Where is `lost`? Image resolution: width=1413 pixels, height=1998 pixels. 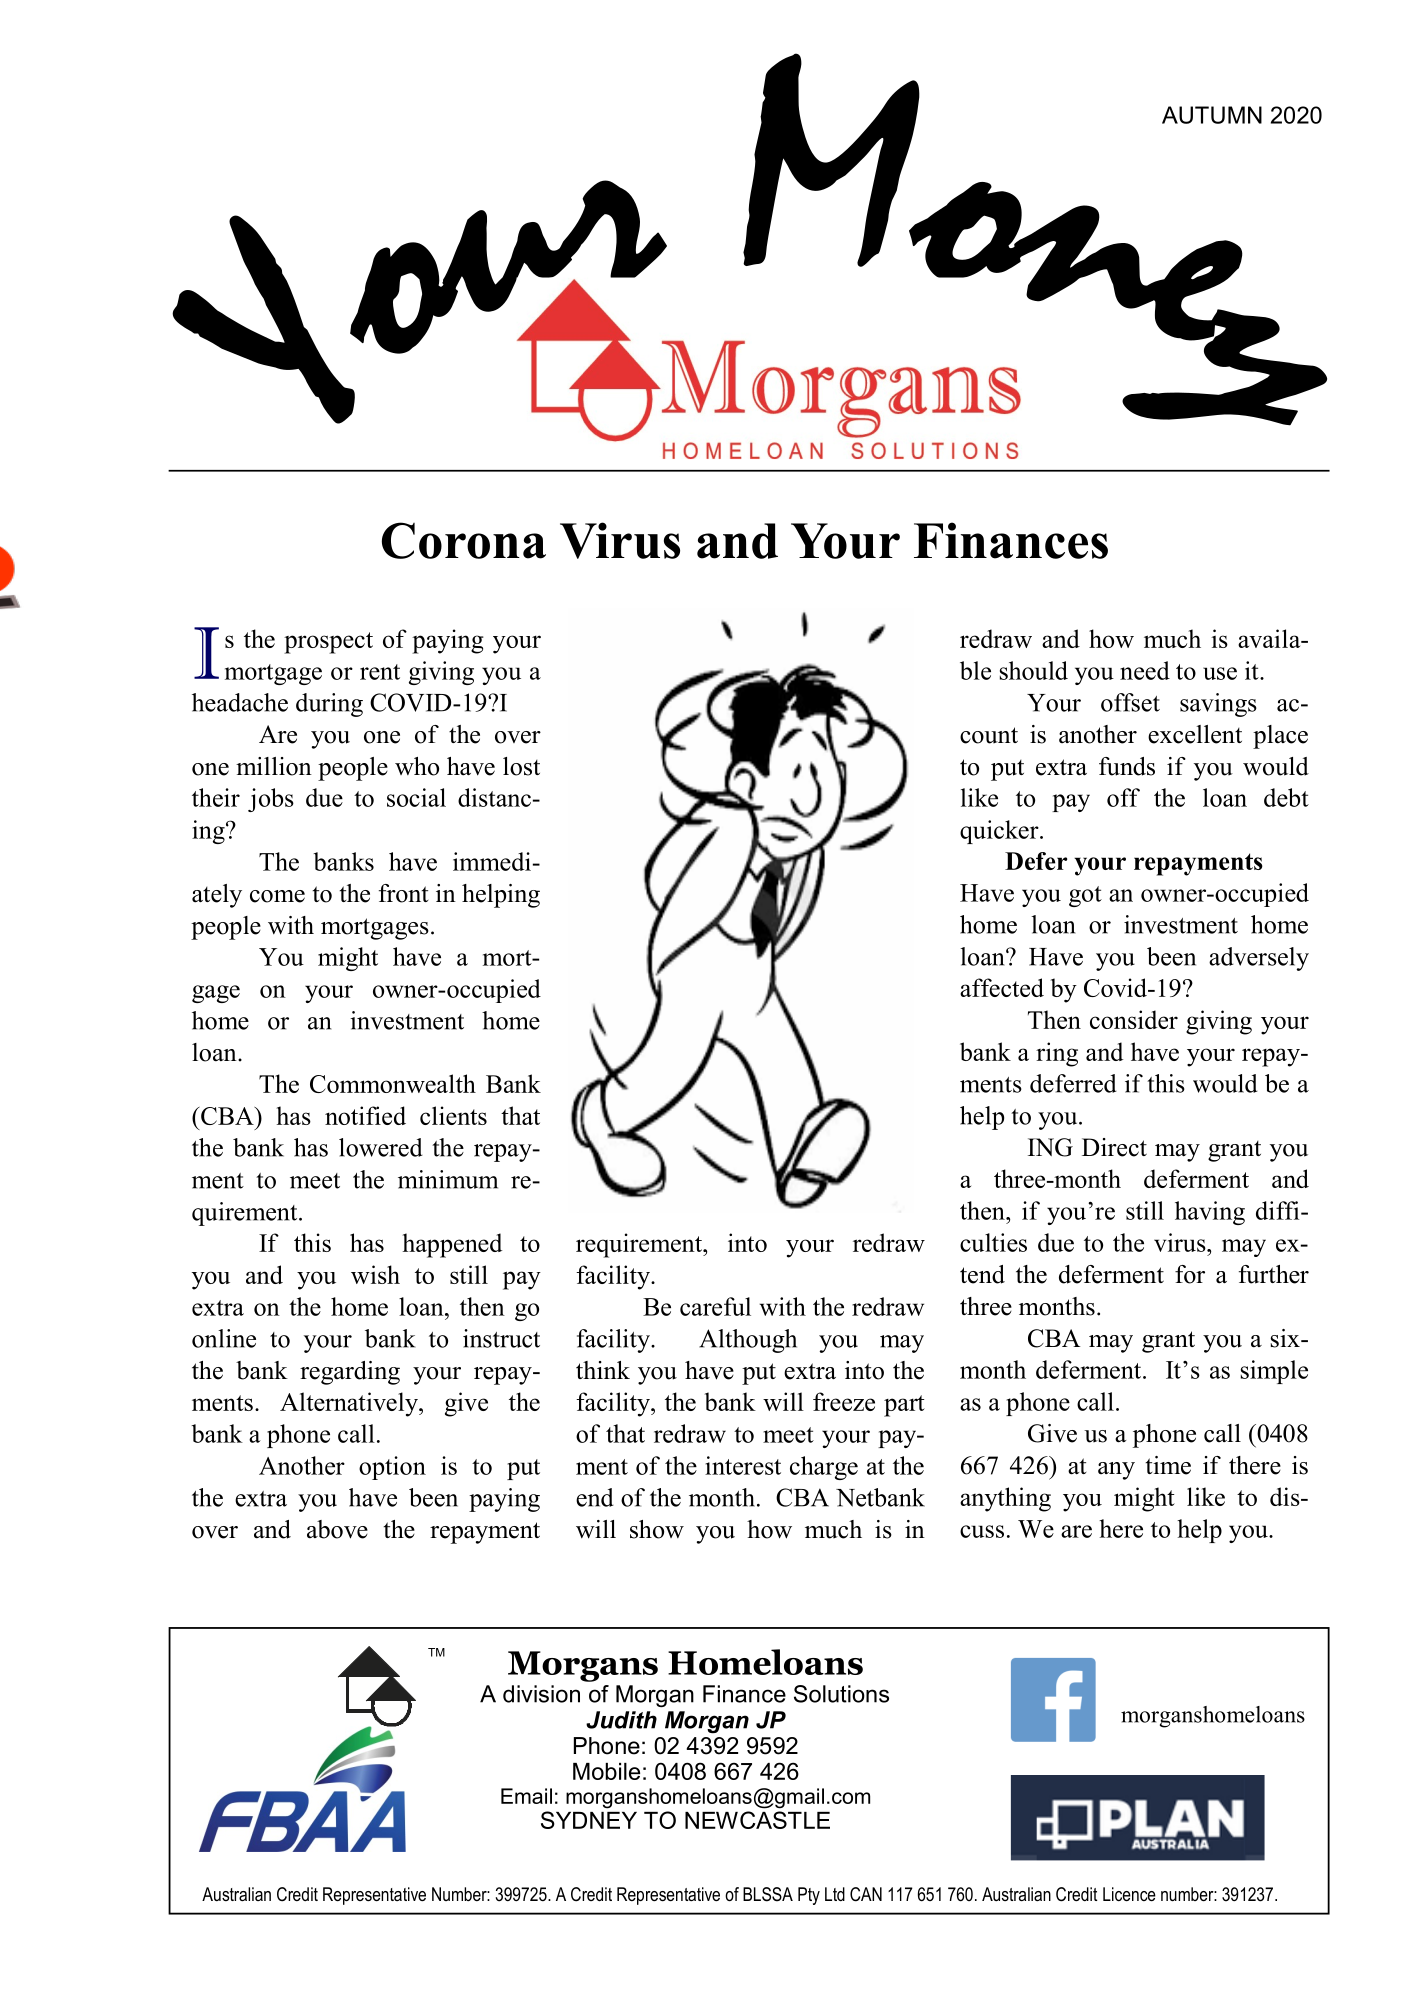 lost is located at coordinates (521, 766).
